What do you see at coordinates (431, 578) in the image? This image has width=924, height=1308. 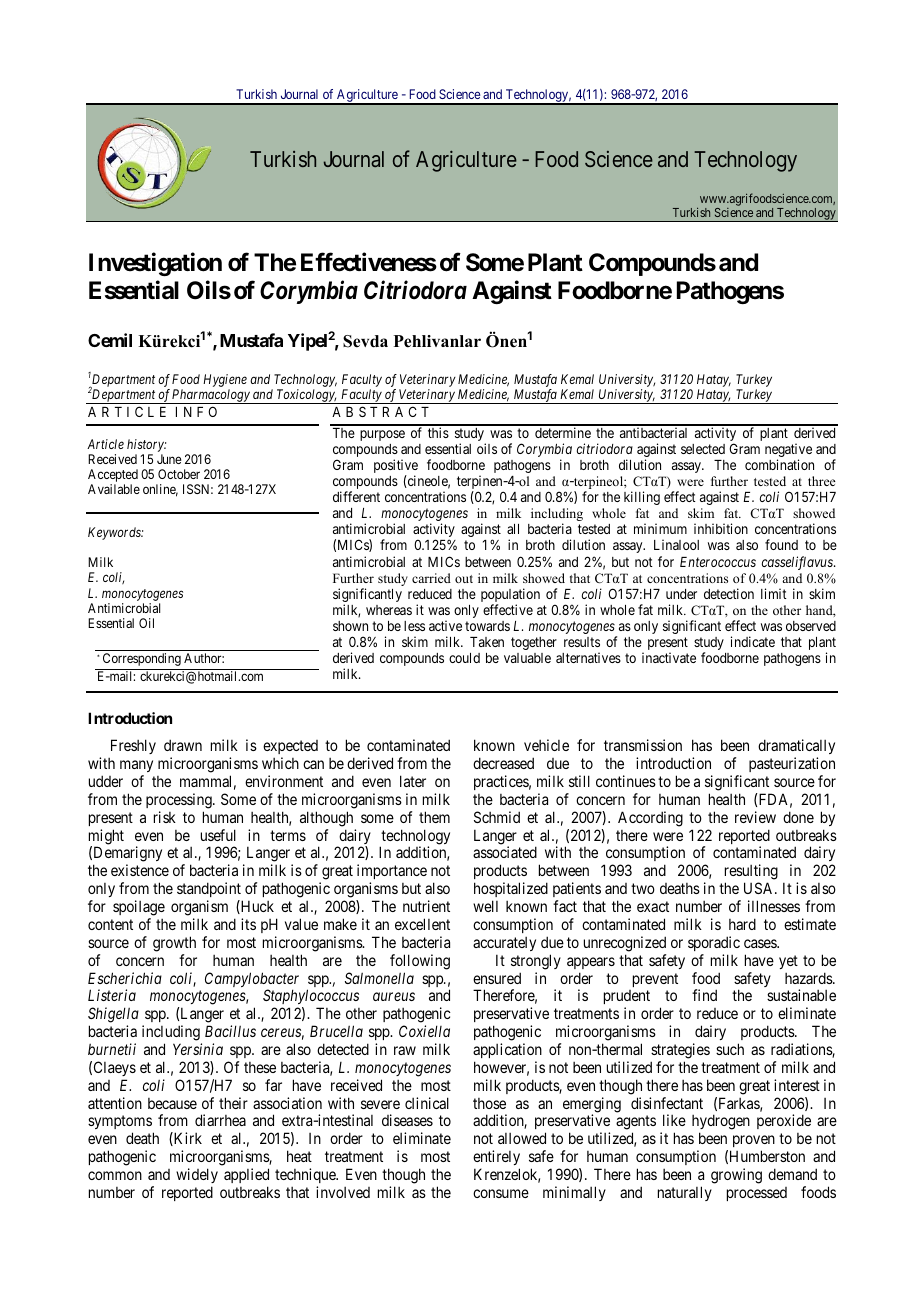 I see `carried` at bounding box center [431, 578].
